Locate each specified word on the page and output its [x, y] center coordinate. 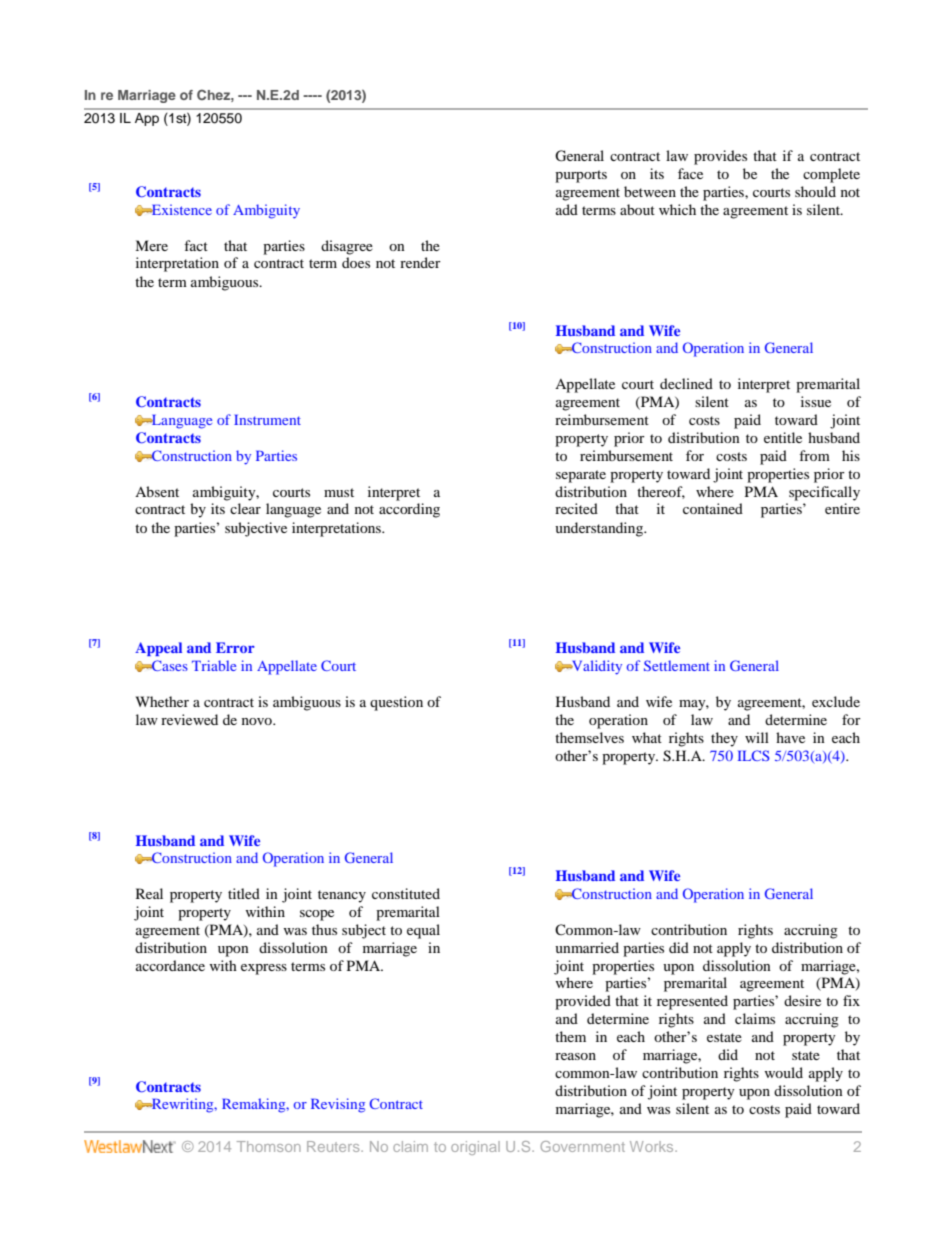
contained [713, 508]
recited [576, 508]
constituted [406, 893]
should [815, 191]
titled [244, 893]
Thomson [269, 1146]
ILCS [754, 755]
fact [196, 245]
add [567, 209]
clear [245, 508]
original [475, 1148]
